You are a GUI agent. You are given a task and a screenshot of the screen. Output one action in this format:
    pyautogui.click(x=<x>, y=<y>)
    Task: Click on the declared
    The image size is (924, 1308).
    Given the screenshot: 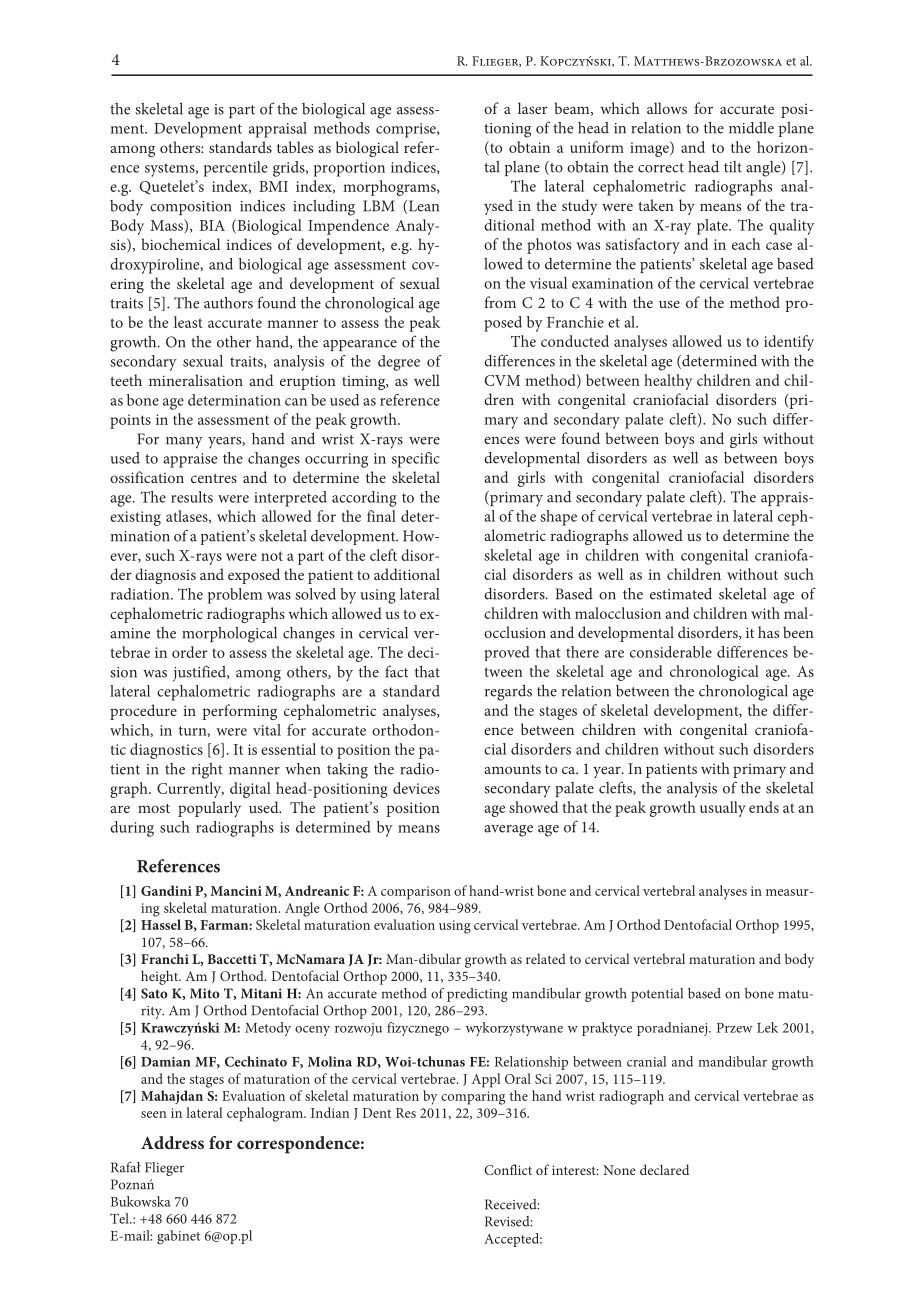 What is the action you would take?
    pyautogui.click(x=664, y=1169)
